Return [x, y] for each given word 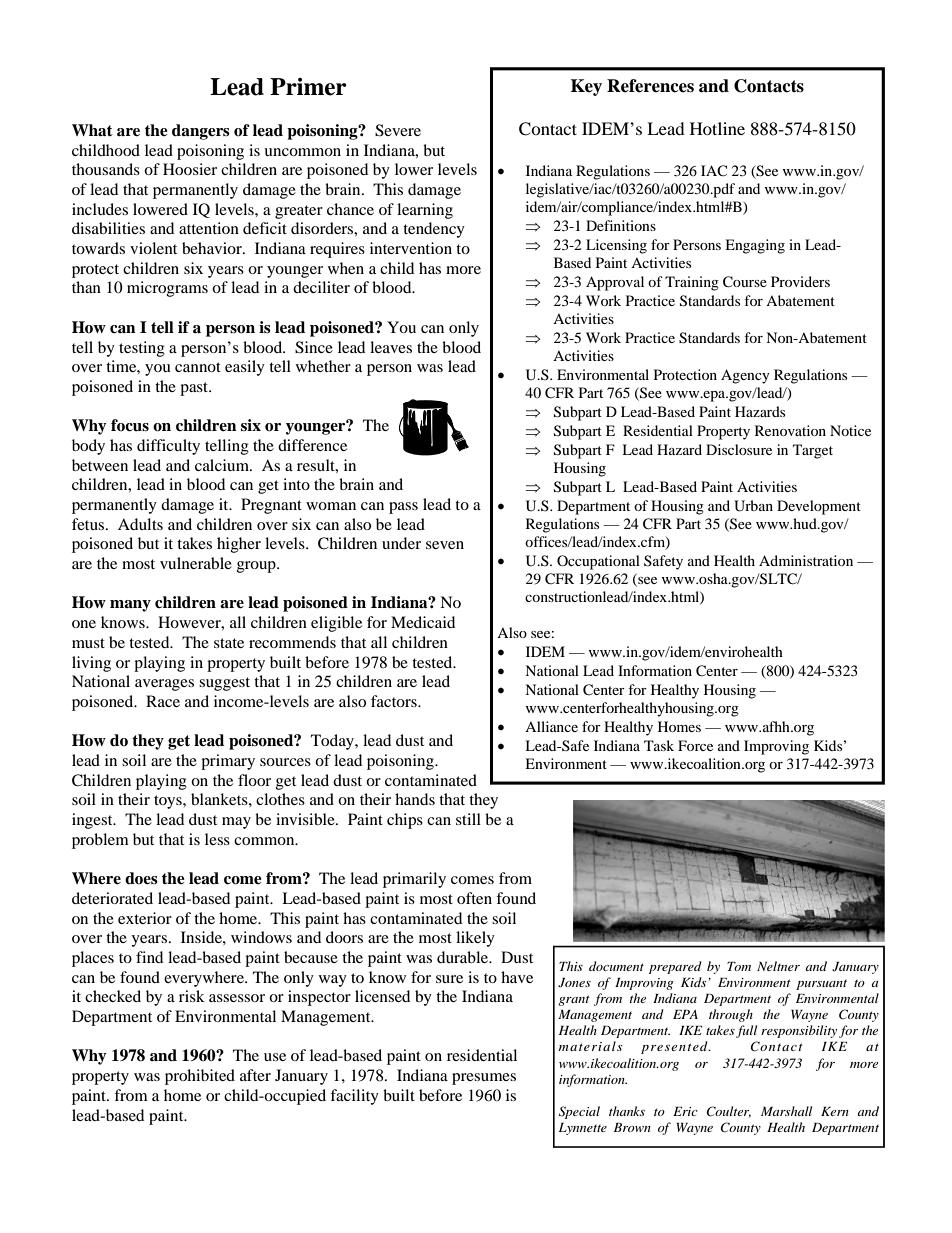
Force [695, 745]
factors [395, 701]
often [474, 898]
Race [163, 701]
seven [445, 545]
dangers [201, 132]
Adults [140, 524]
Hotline [717, 128]
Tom [739, 966]
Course [745, 282]
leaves [391, 347]
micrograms [167, 289]
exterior [145, 918]
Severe [398, 130]
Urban [753, 506]
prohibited [200, 1077]
